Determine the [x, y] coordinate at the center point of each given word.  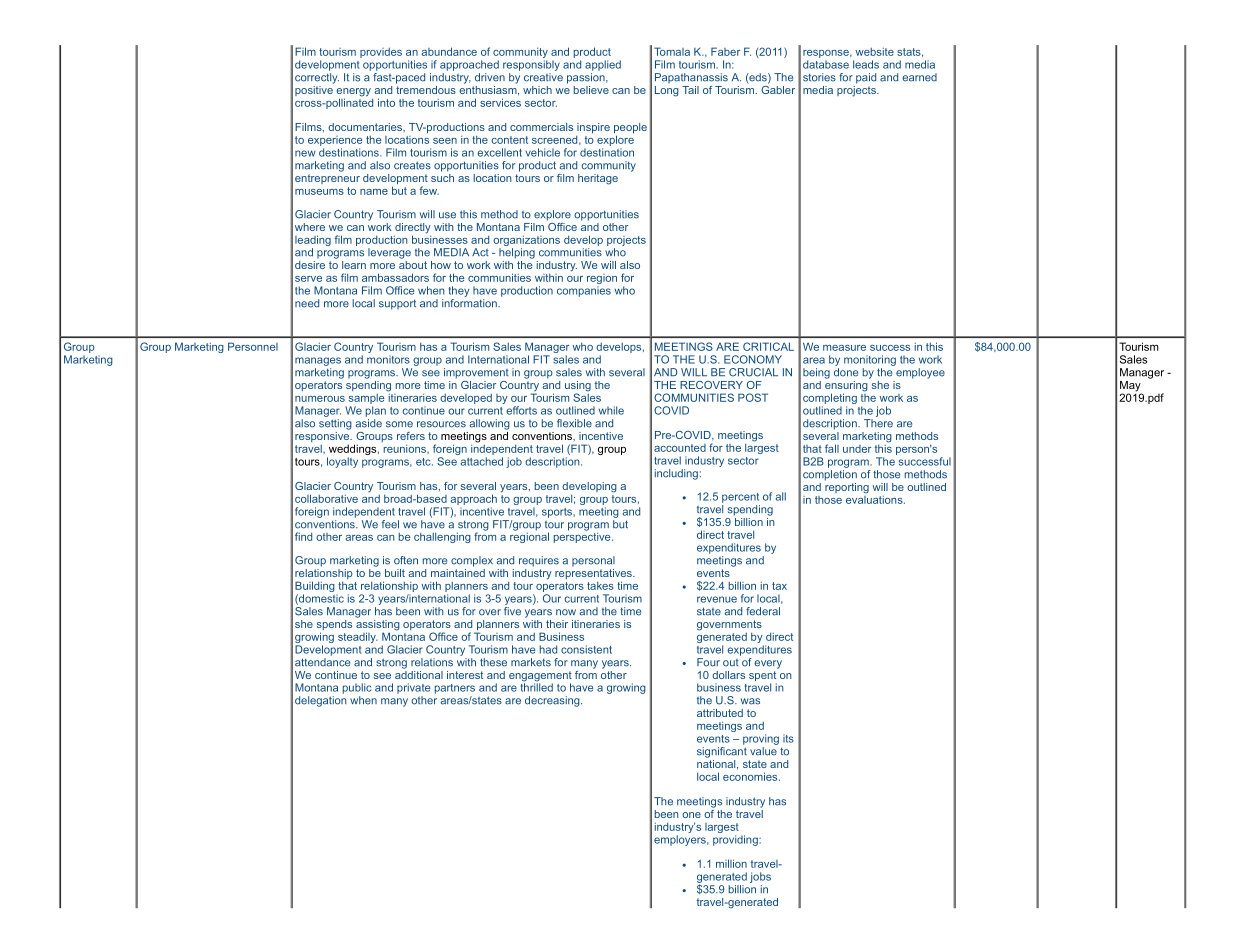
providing [736, 840]
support [397, 305]
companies [584, 291]
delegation [321, 701]
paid [866, 78]
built [395, 573]
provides [381, 53]
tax [779, 586]
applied [603, 65]
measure [844, 348]
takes [600, 586]
